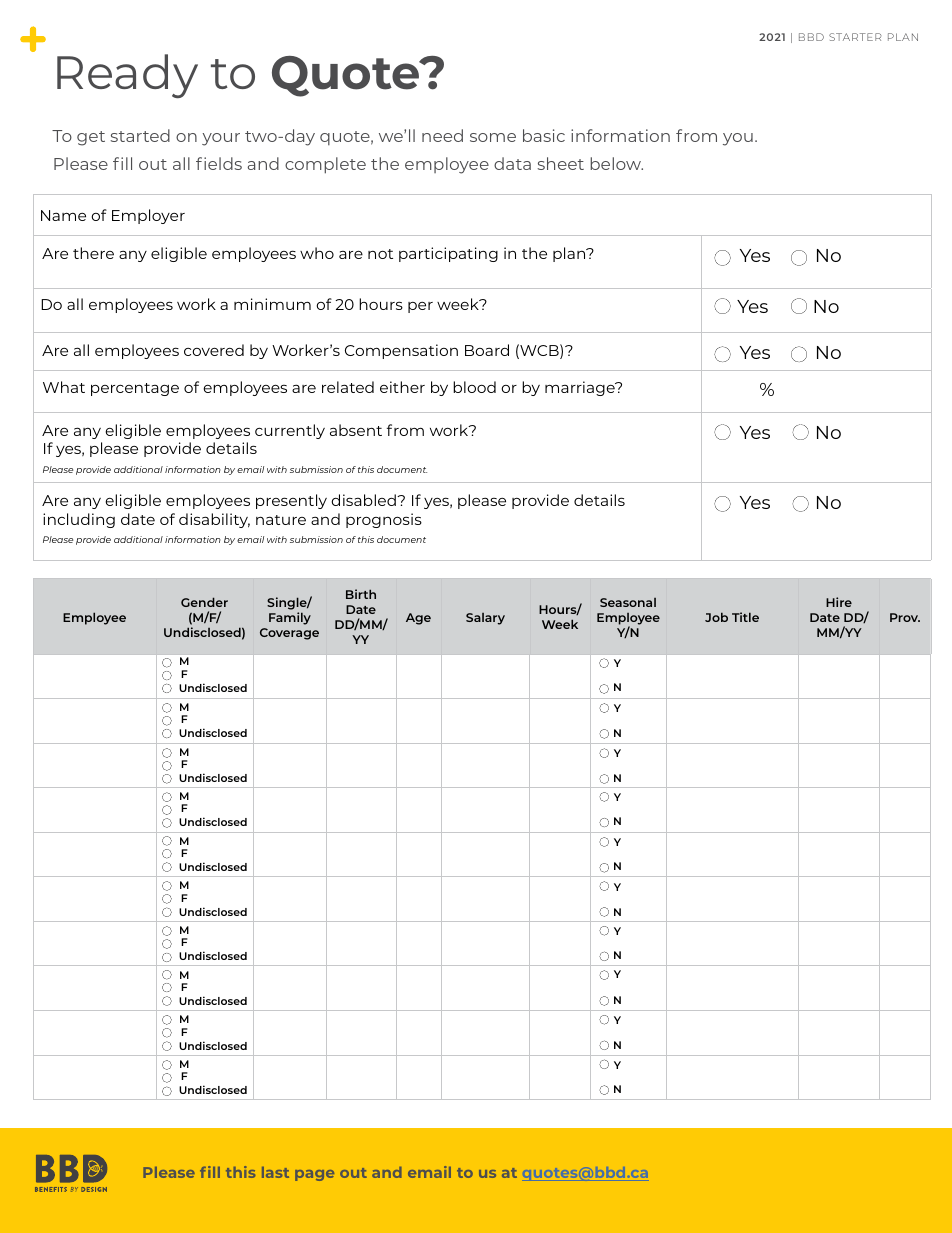 The image size is (952, 1233). What do you see at coordinates (314, 1175) in the page?
I see `page` at bounding box center [314, 1175].
